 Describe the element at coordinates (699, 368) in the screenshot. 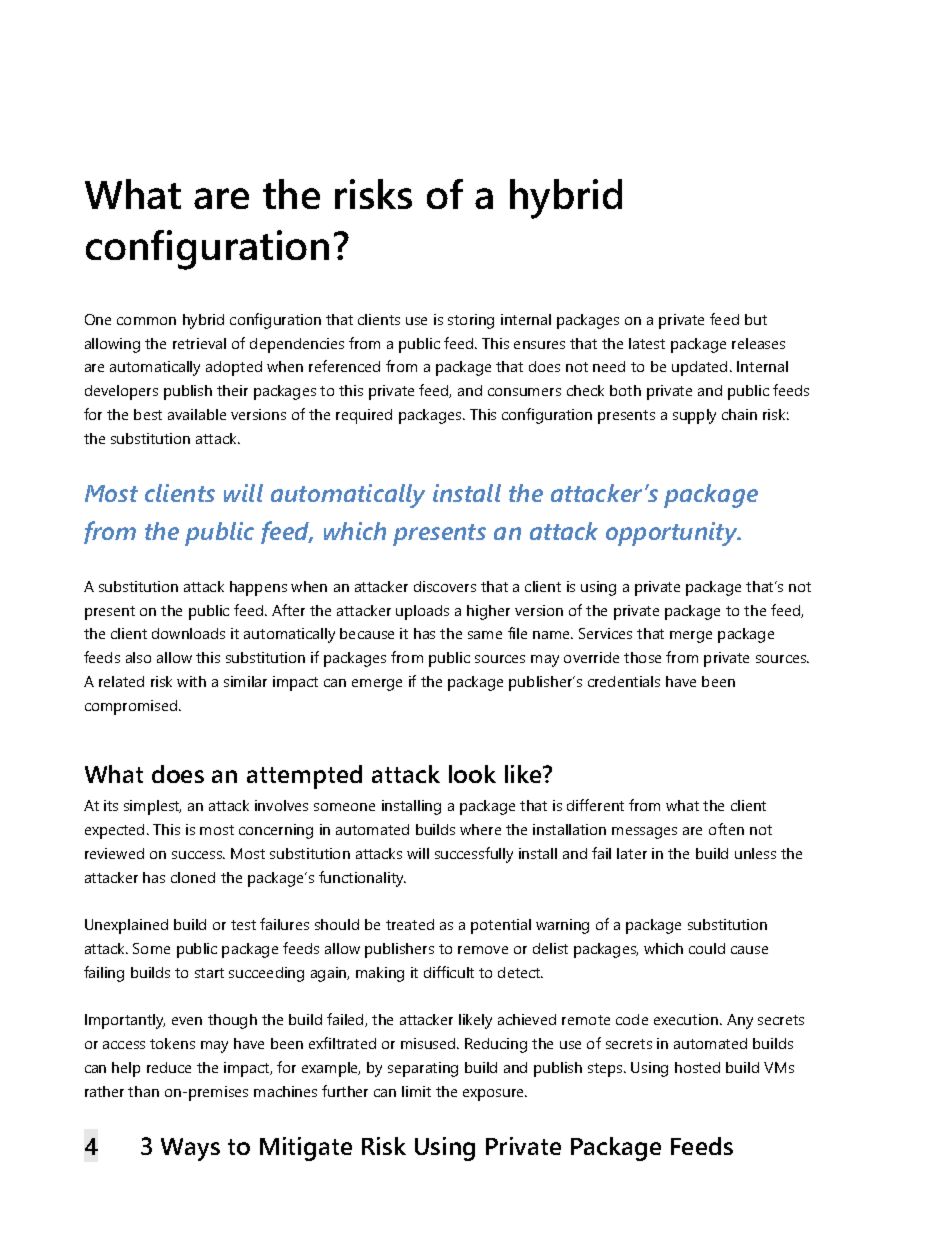

I see `updated` at that location.
